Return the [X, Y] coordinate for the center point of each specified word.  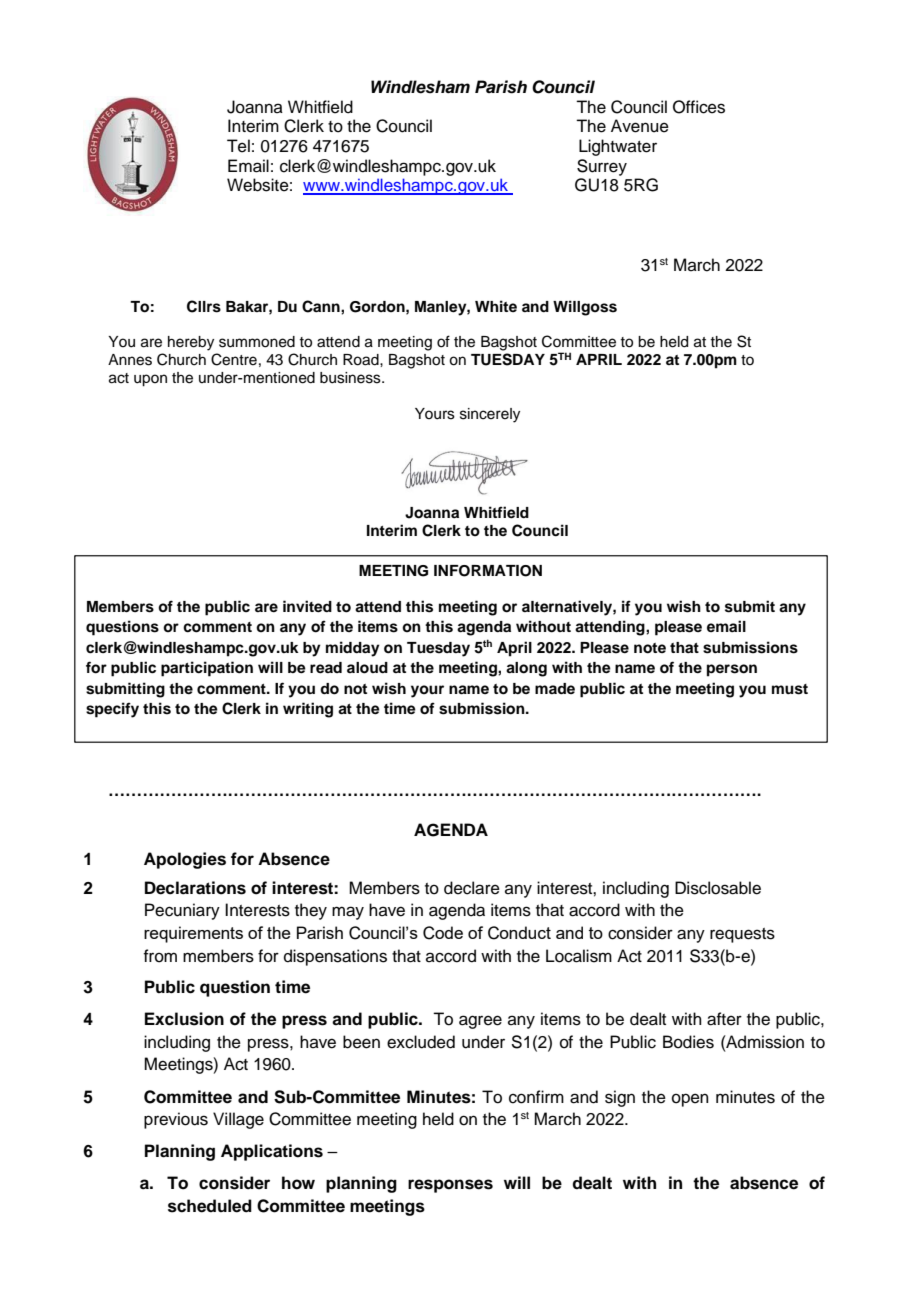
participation [207, 669]
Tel [238, 146]
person [732, 670]
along [526, 669]
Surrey [602, 167]
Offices [699, 107]
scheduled [210, 1206]
